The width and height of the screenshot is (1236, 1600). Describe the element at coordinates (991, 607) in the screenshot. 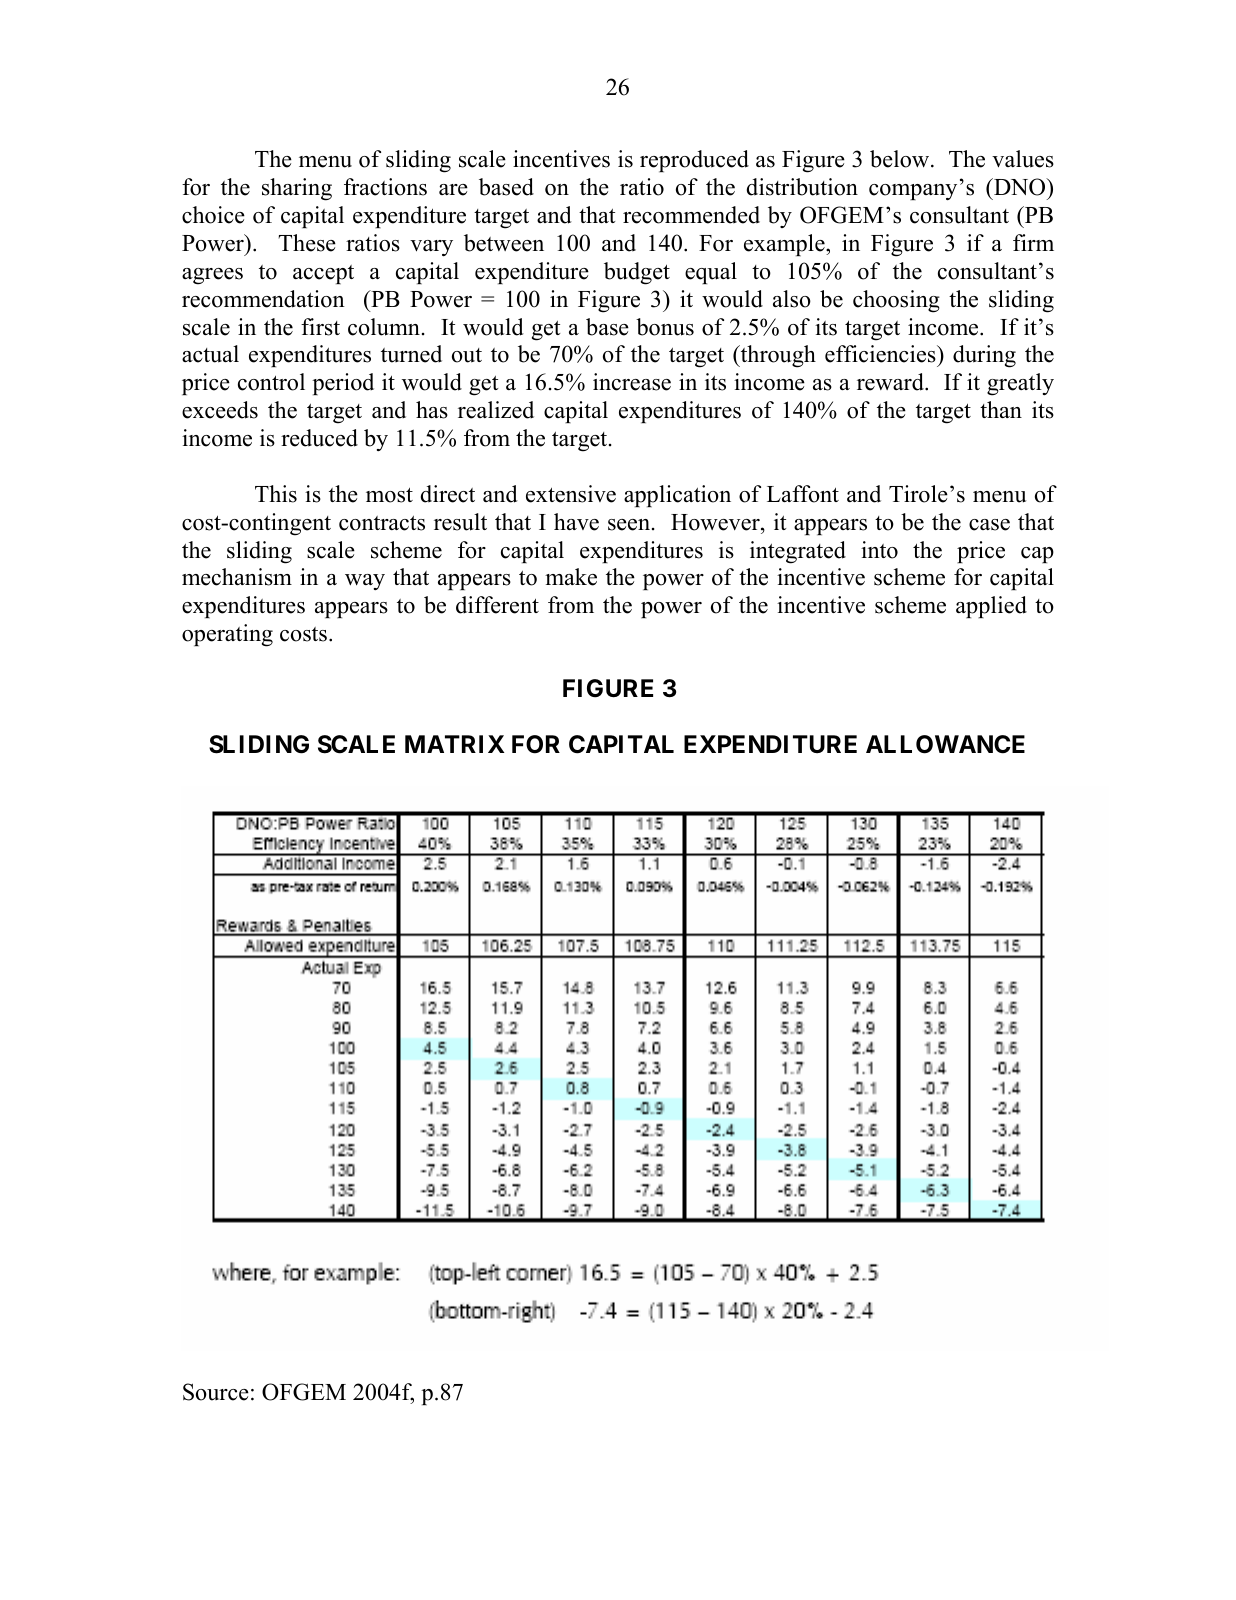

I see `applied` at that location.
